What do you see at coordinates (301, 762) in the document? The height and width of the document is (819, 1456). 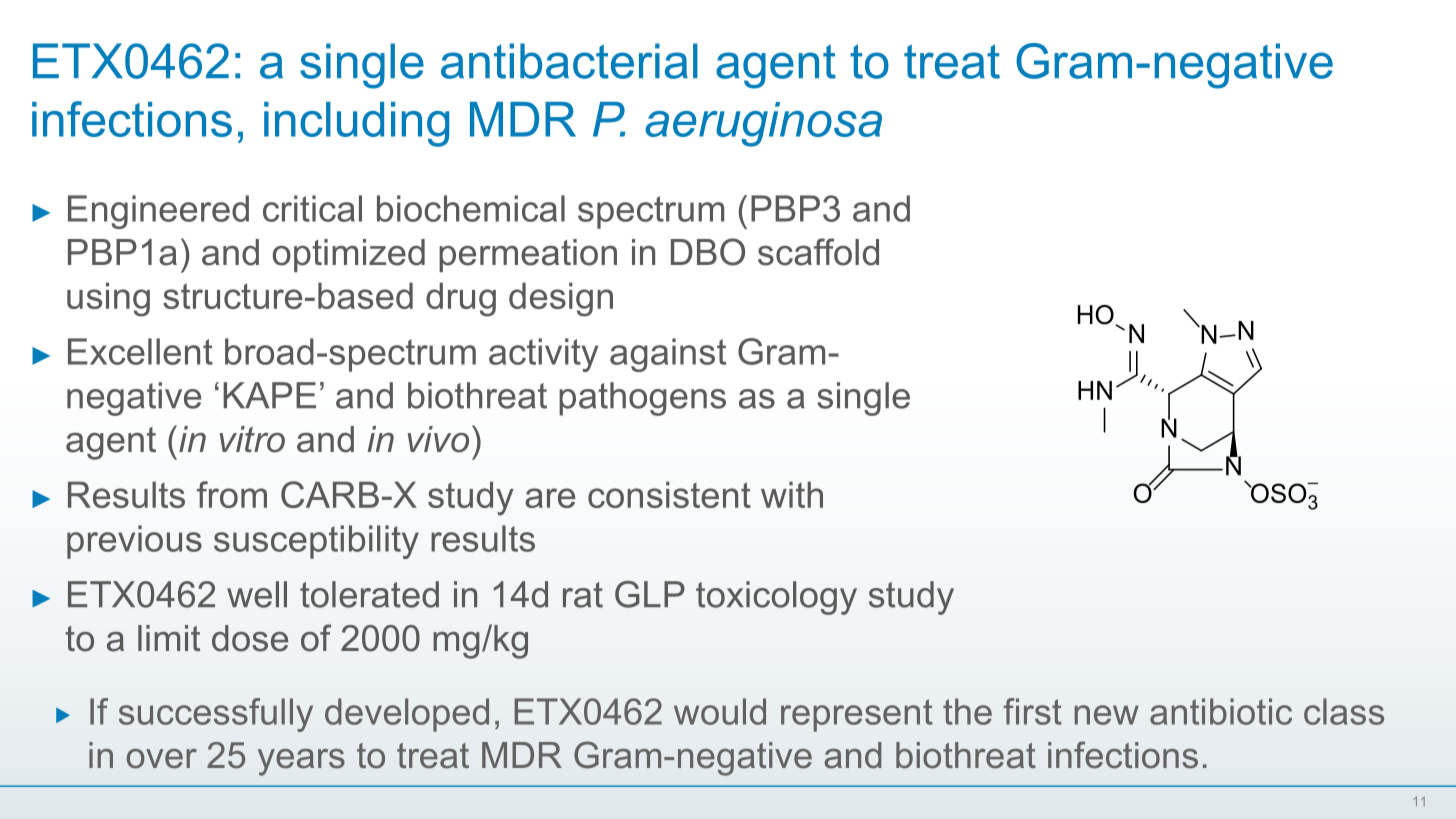 I see `years` at bounding box center [301, 762].
